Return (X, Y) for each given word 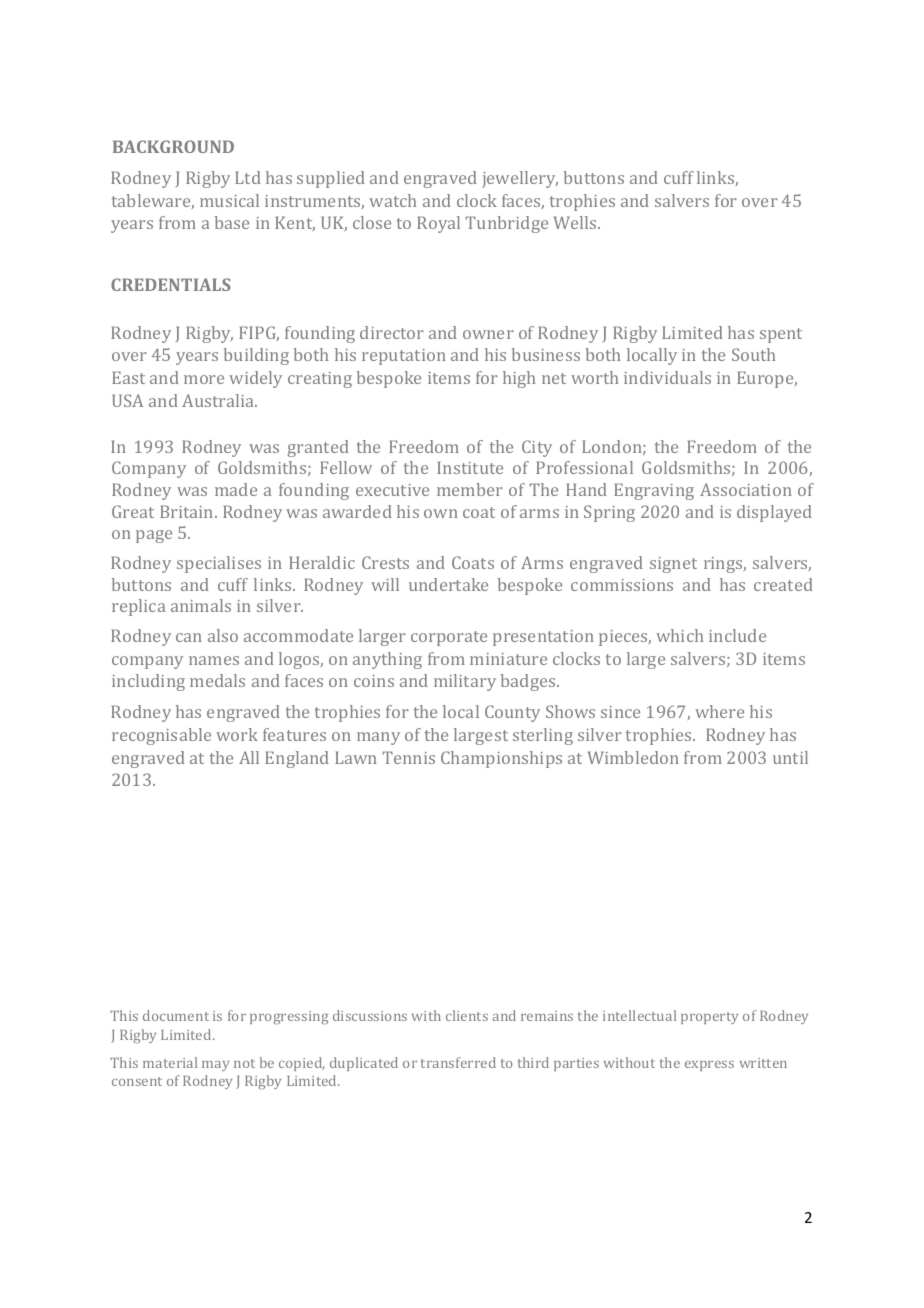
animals (201, 605)
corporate (449, 638)
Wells (576, 222)
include (737, 635)
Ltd (248, 177)
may (215, 1066)
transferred (458, 1062)
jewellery (520, 179)
